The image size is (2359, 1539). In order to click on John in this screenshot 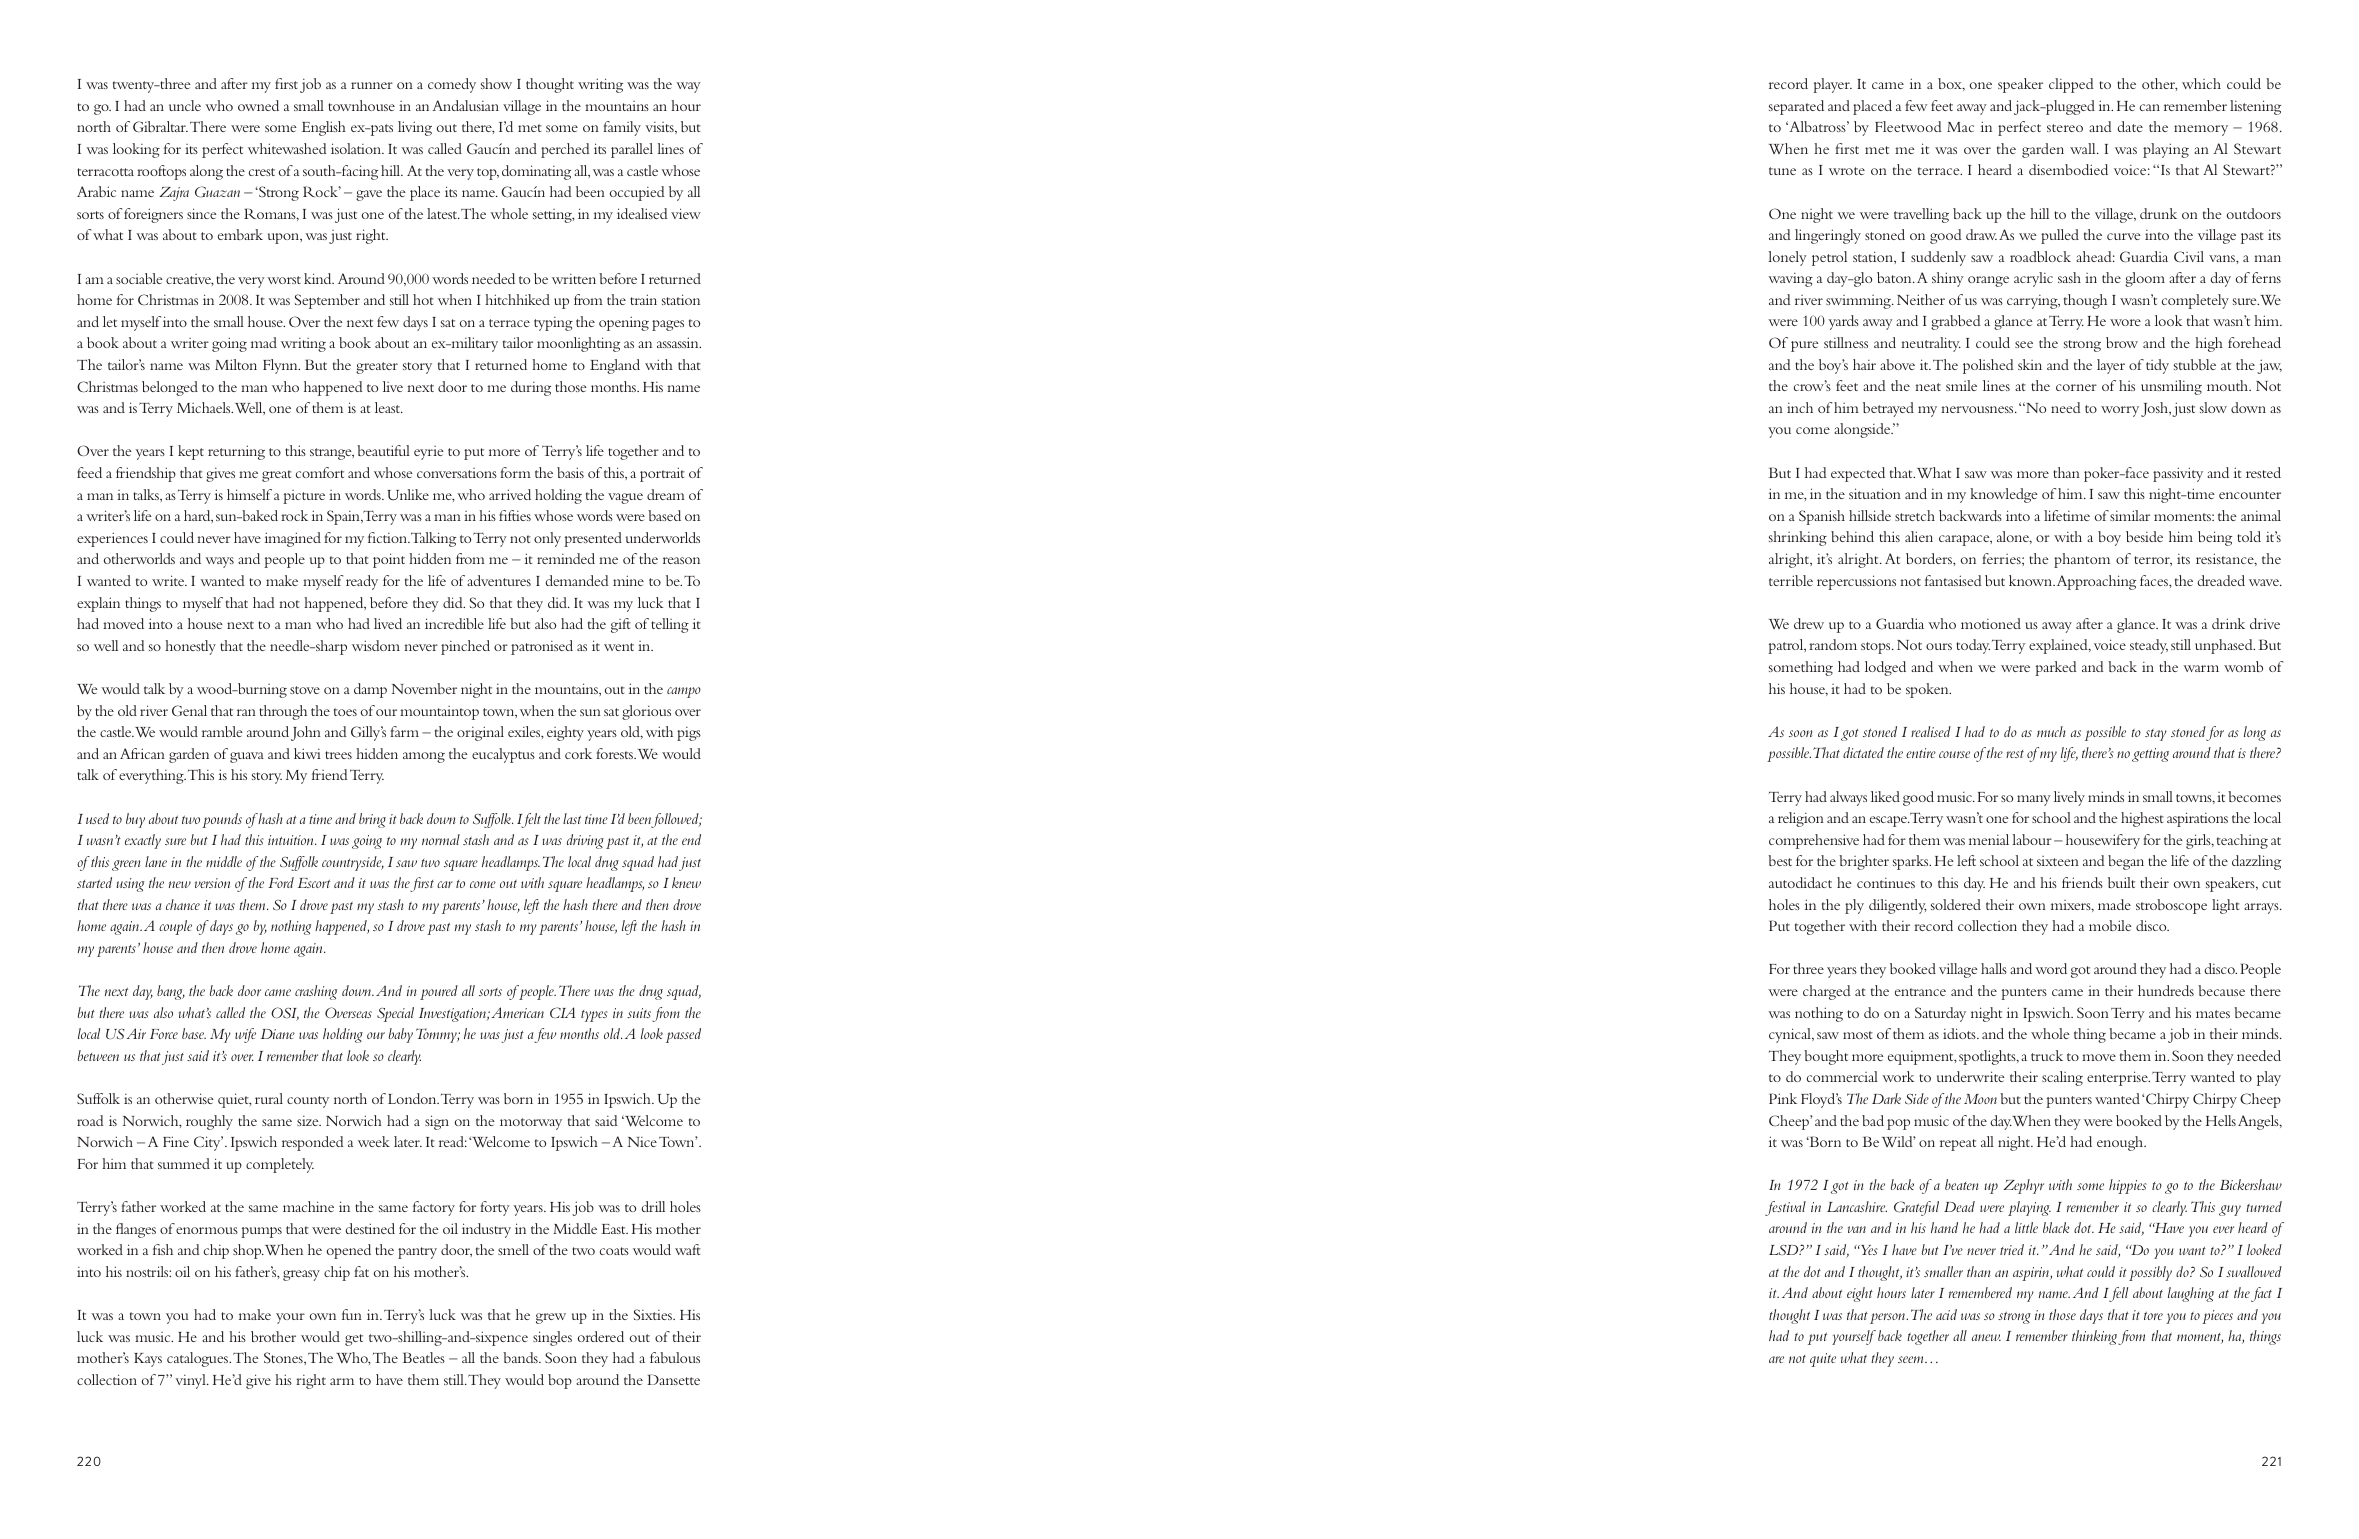, I will do `click(306, 733)`.
